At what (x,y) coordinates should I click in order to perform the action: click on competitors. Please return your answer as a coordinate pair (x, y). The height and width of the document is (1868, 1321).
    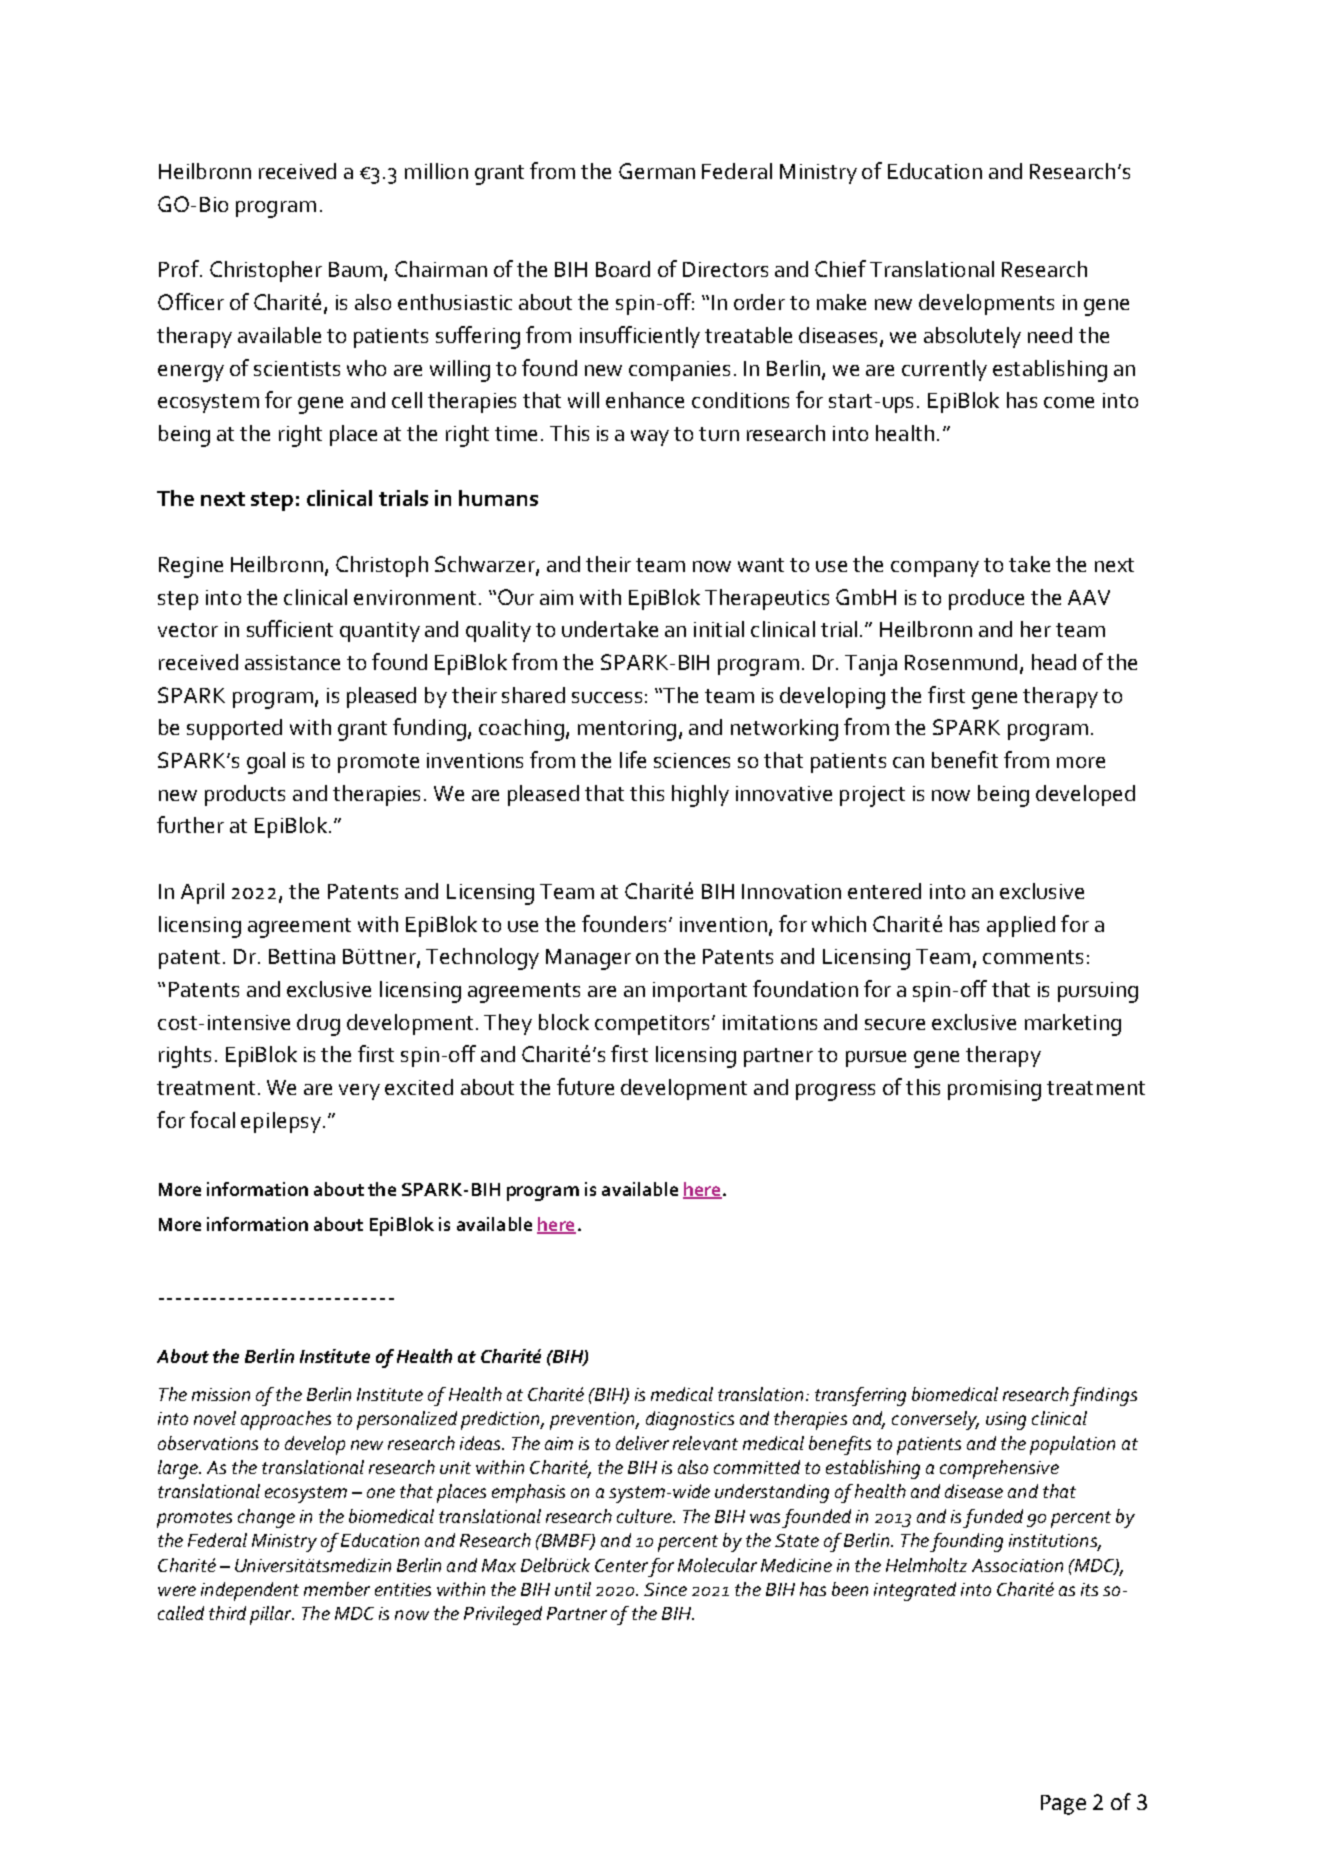
    Looking at the image, I should click on (654, 1025).
